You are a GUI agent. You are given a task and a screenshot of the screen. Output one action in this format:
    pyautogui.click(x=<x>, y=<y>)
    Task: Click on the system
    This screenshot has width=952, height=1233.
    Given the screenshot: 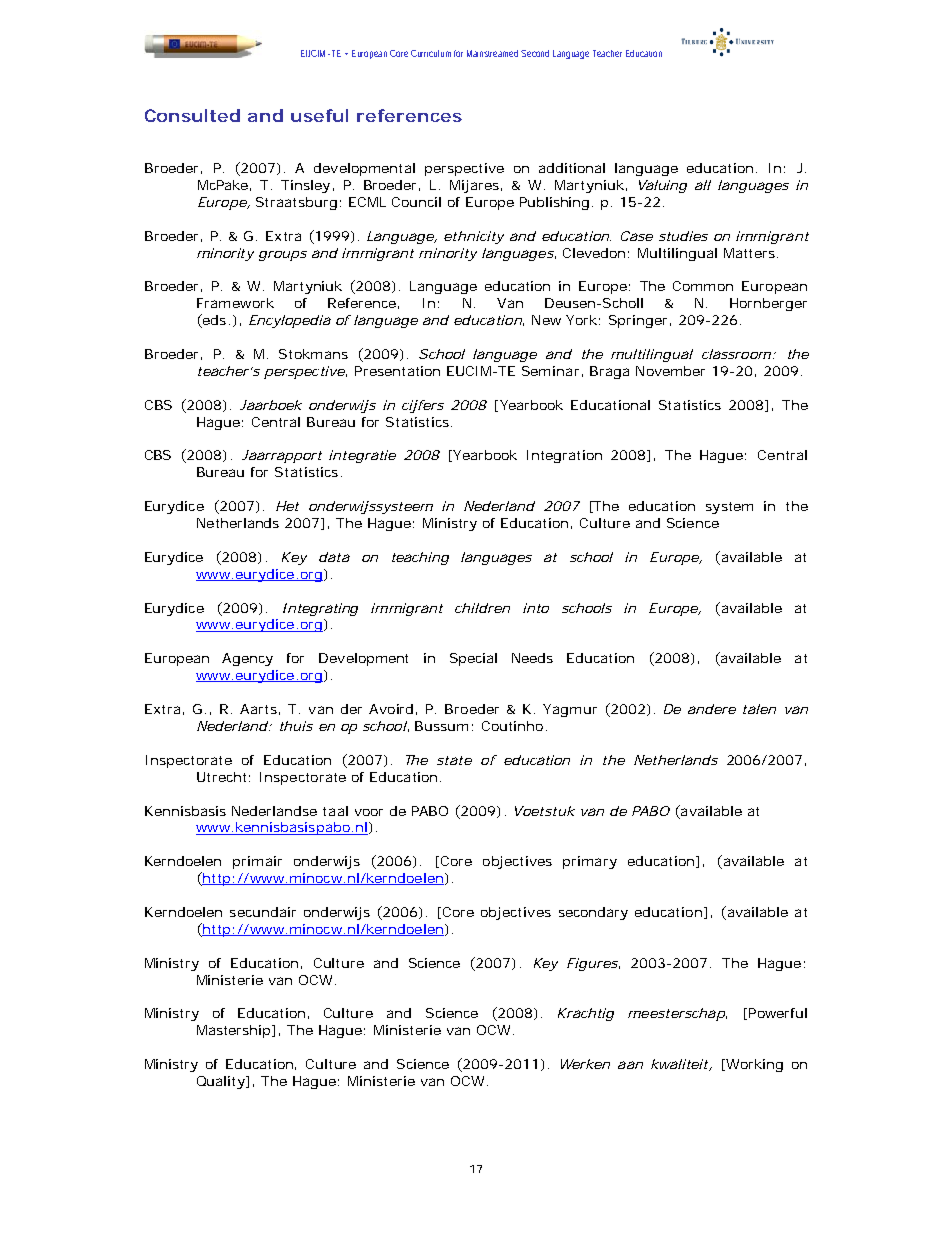 What is the action you would take?
    pyautogui.click(x=729, y=508)
